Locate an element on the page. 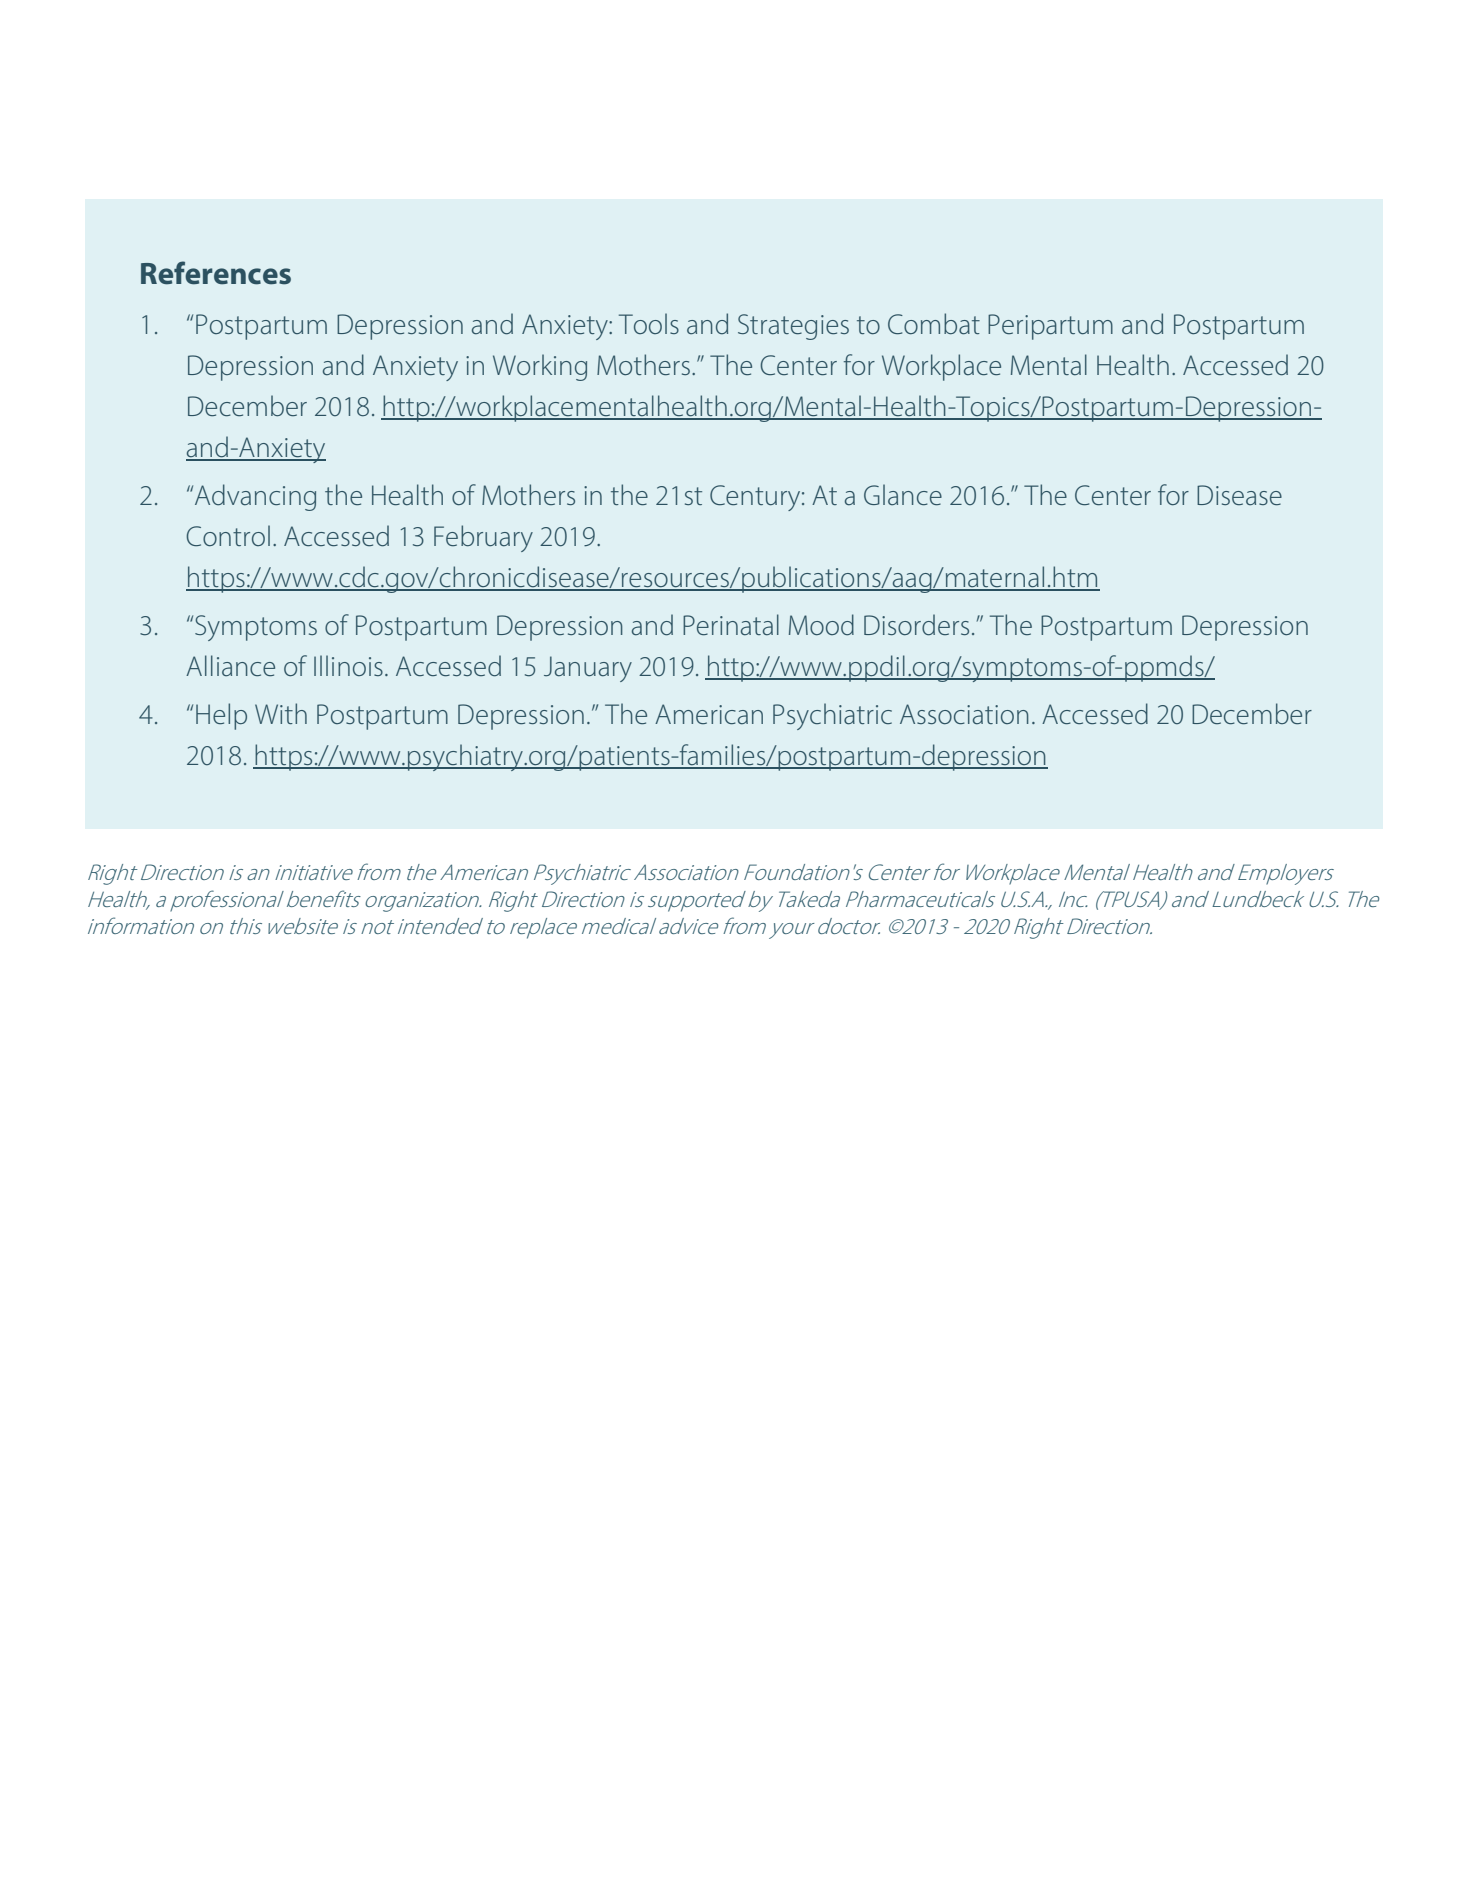 The image size is (1470, 1902). Tools is located at coordinates (649, 323).
